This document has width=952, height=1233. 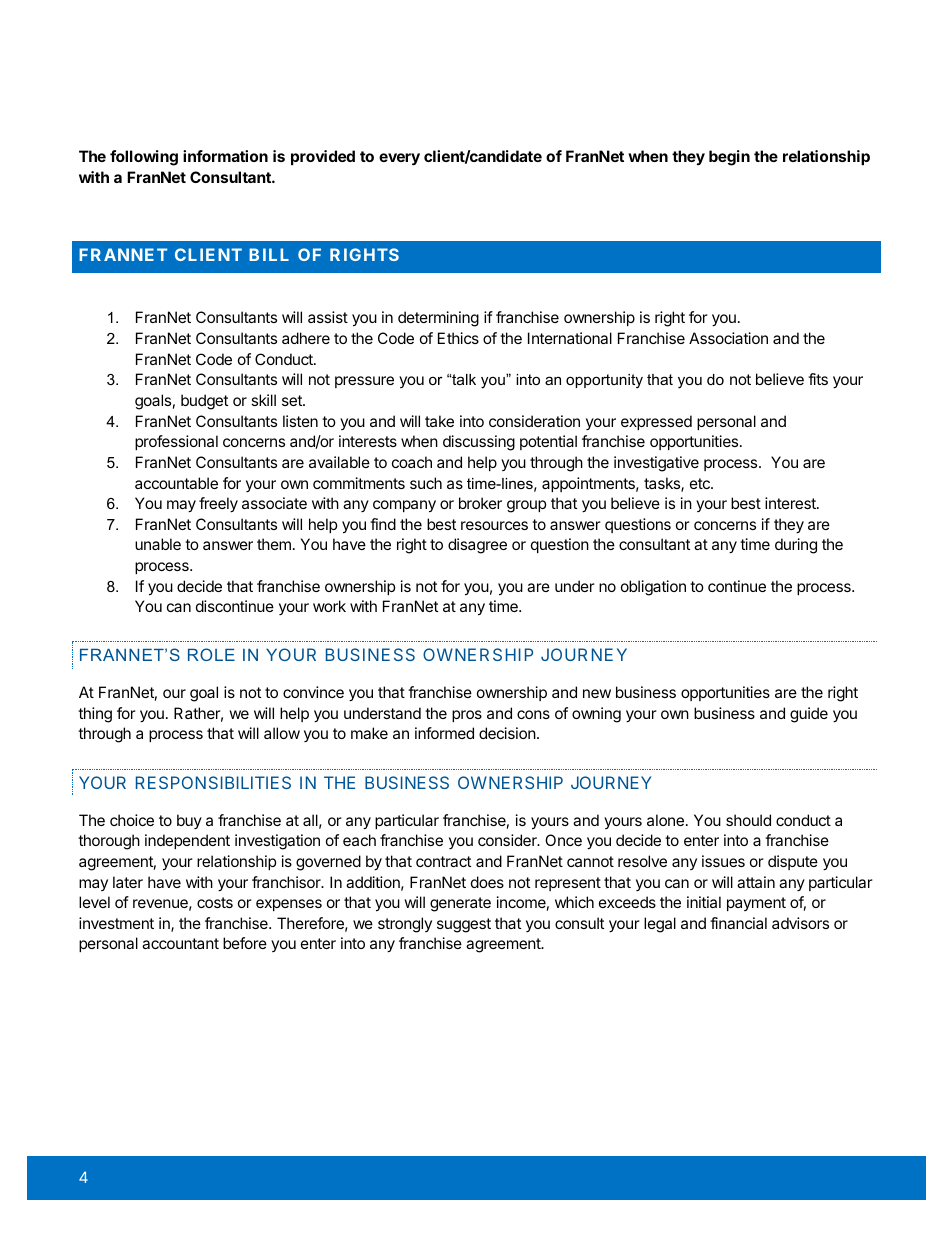 What do you see at coordinates (399, 159) in the document?
I see `every` at bounding box center [399, 159].
